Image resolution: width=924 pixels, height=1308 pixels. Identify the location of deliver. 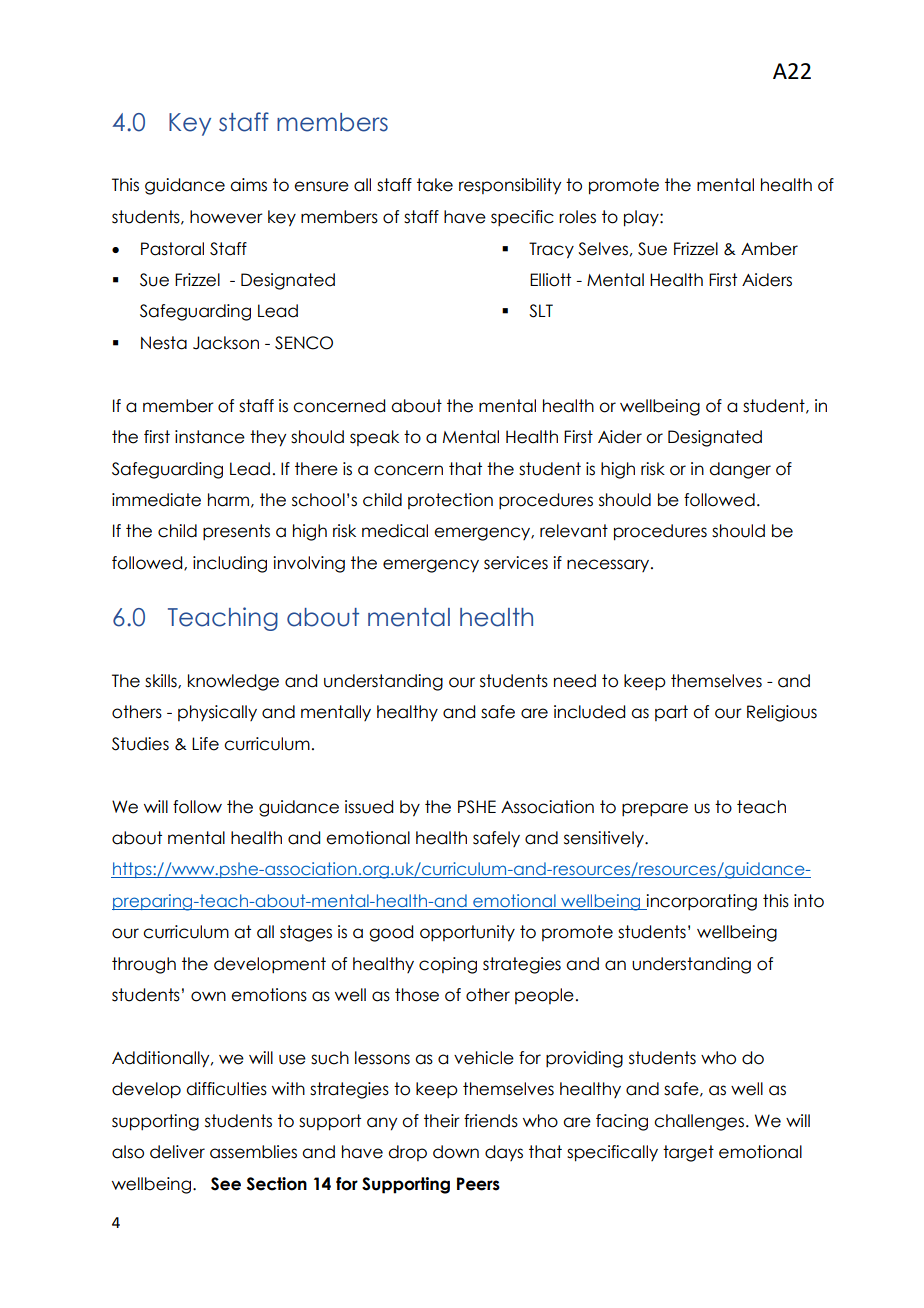
(177, 1152).
